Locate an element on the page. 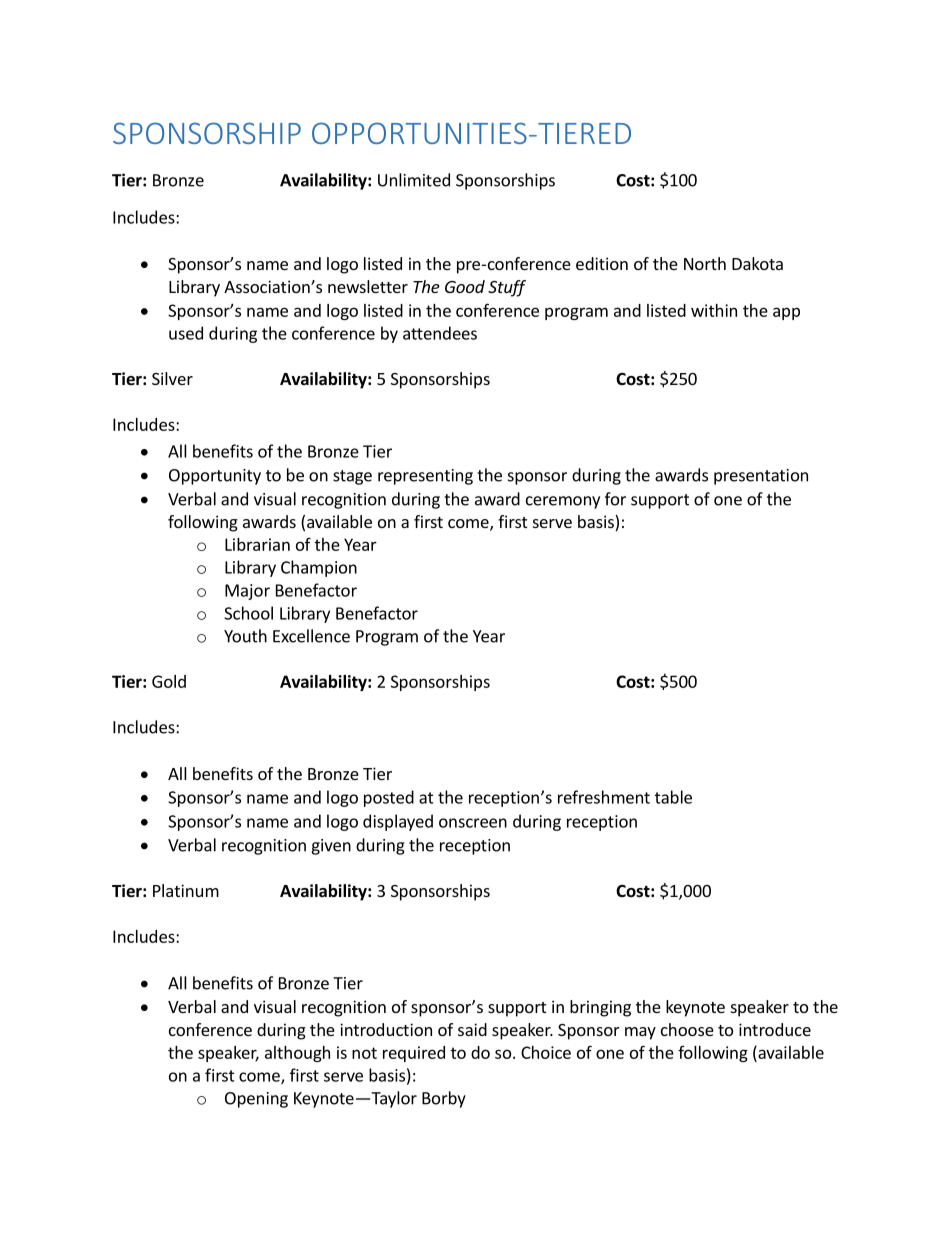  North is located at coordinates (705, 263).
